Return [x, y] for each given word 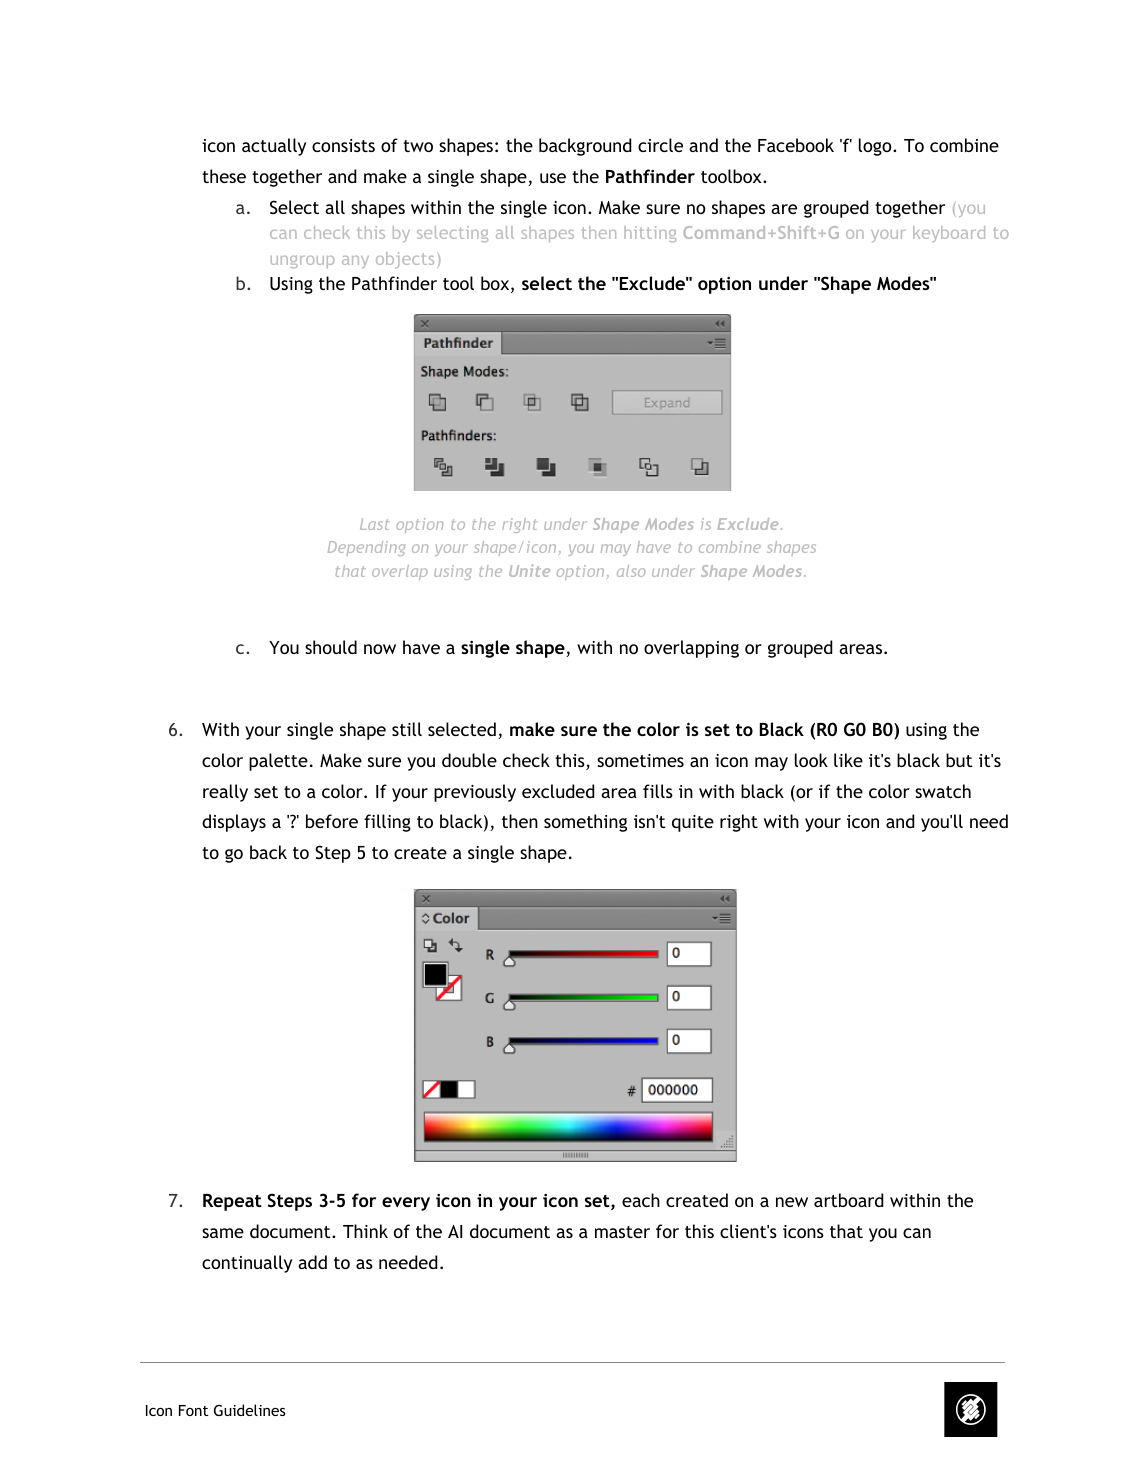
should [331, 647]
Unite [529, 570]
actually [274, 147]
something [585, 823]
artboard [849, 1200]
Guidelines [250, 1410]
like [848, 760]
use [553, 178]
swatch [943, 791]
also [631, 571]
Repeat [232, 1202]
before [332, 821]
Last [375, 524]
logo [876, 147]
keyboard [949, 234]
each [641, 1200]
